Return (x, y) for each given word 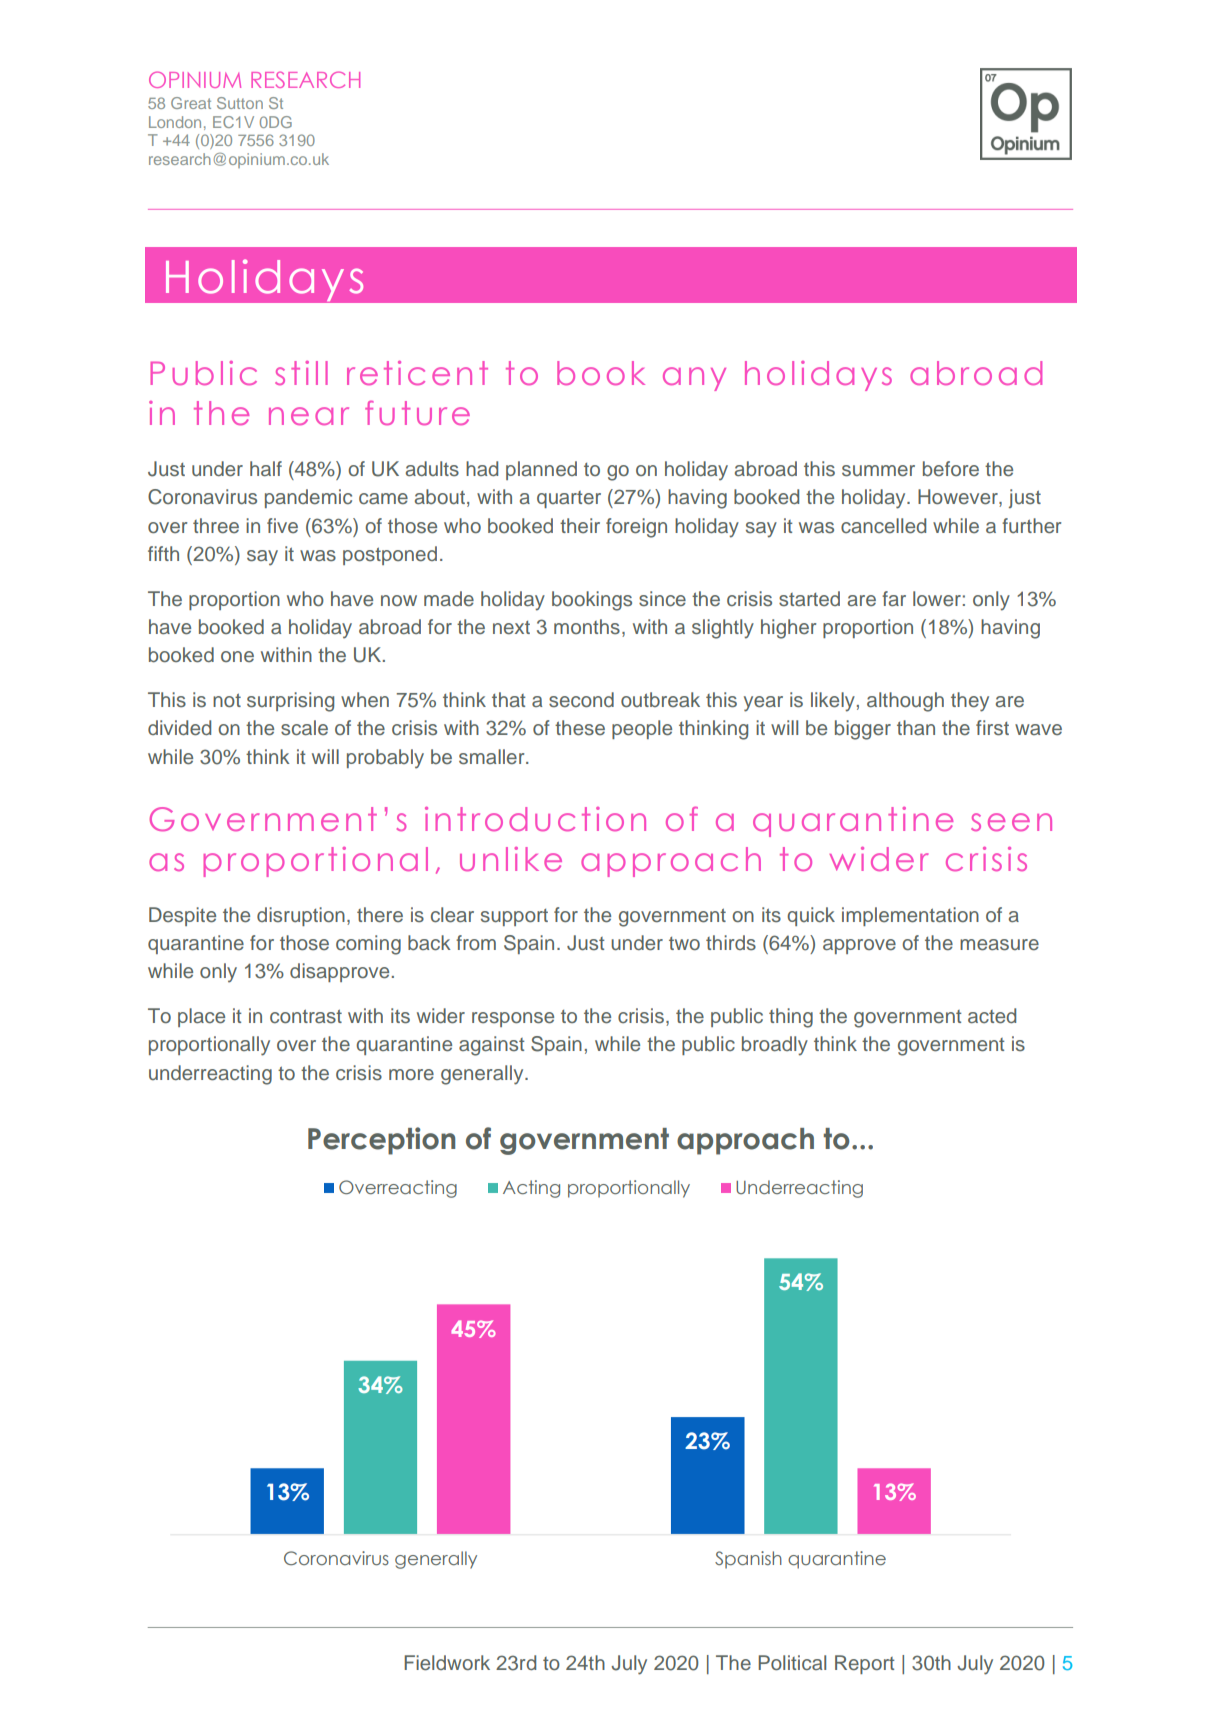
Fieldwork (447, 1663)
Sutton (240, 103)
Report (865, 1664)
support (514, 917)
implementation (910, 916)
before (951, 469)
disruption (301, 916)
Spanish (748, 1560)
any (694, 379)
